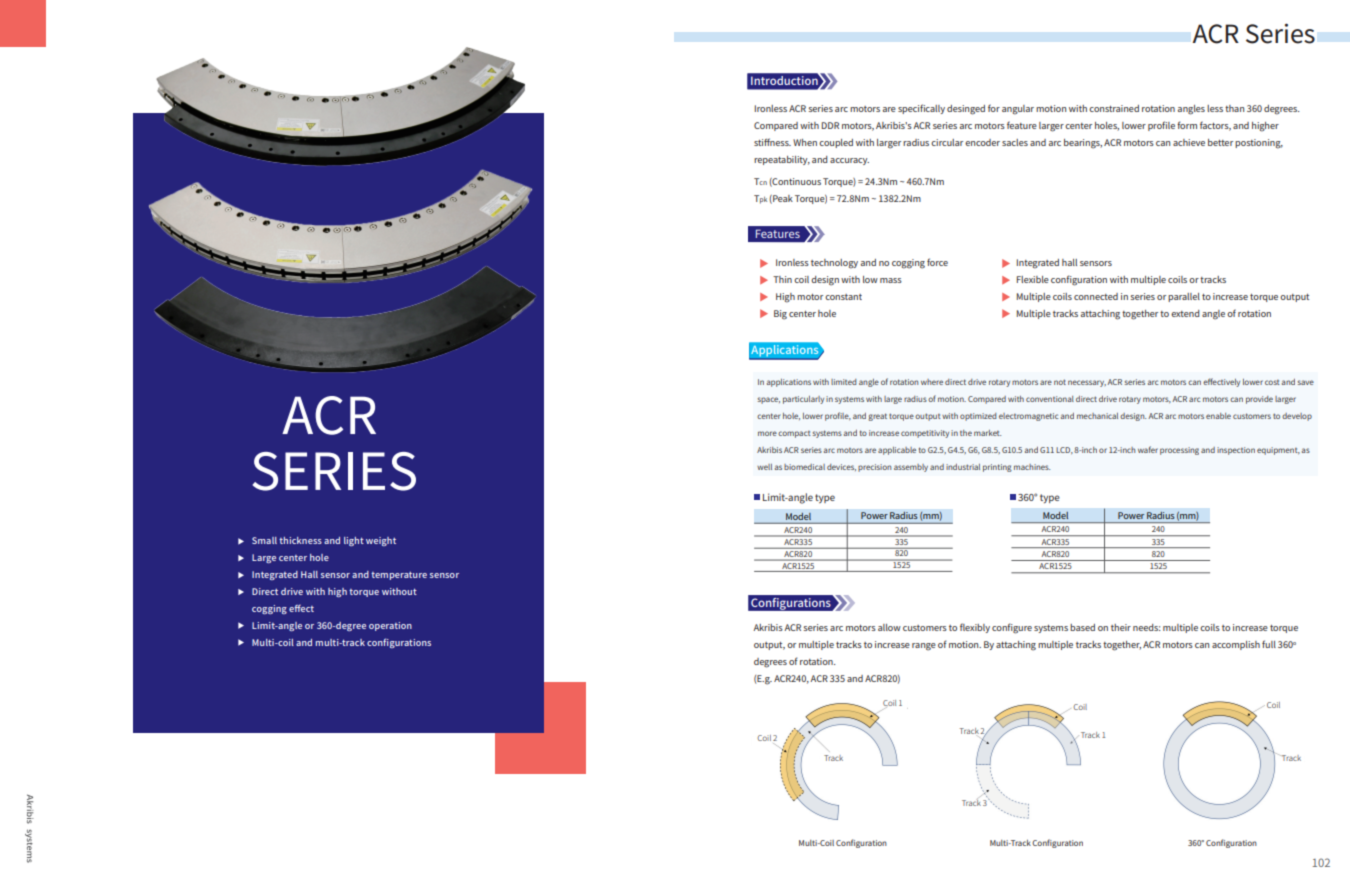 This screenshot has height=896, width=1350. I want to click on technology, so click(834, 264).
